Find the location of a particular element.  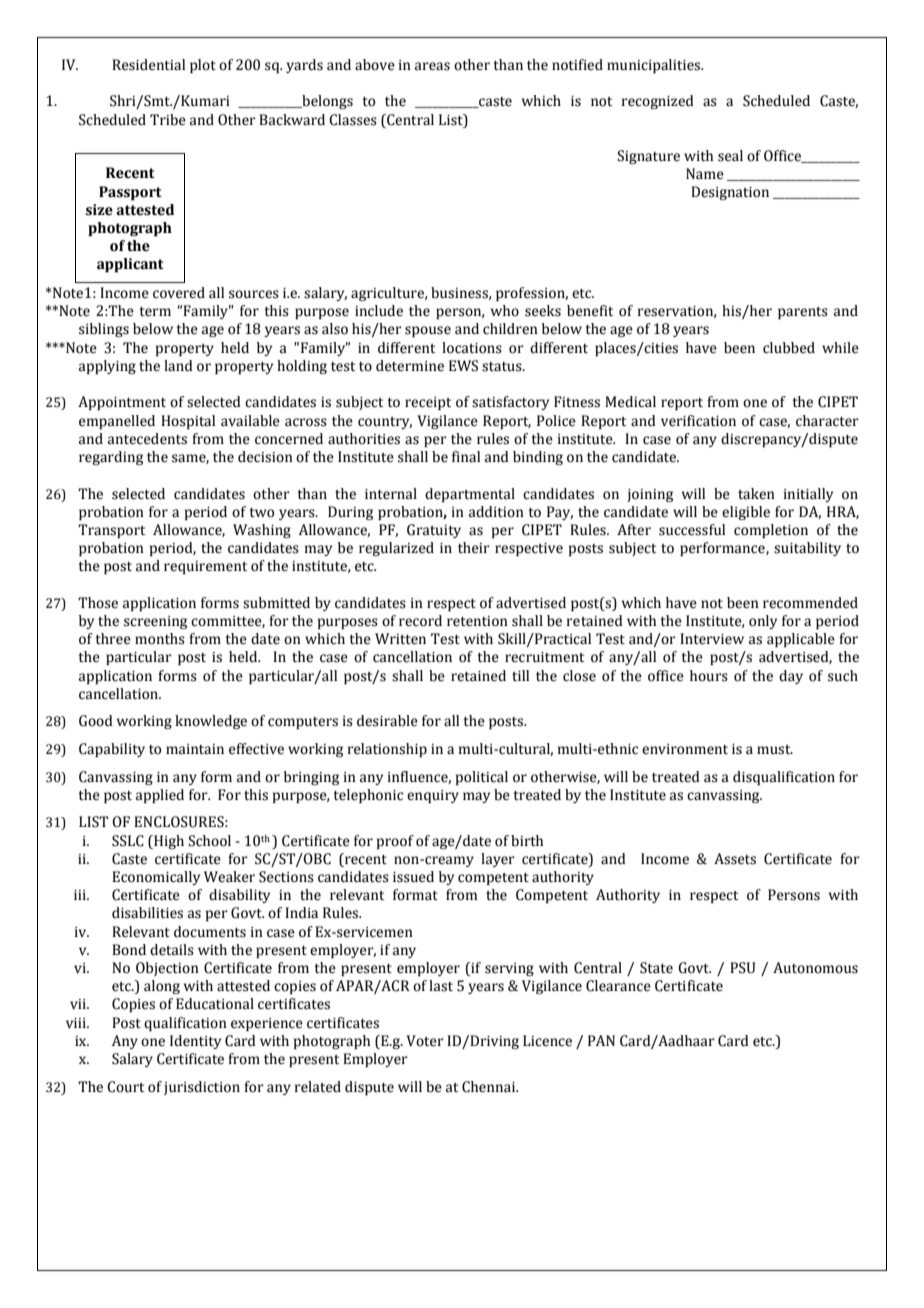

Hospital is located at coordinates (188, 422).
